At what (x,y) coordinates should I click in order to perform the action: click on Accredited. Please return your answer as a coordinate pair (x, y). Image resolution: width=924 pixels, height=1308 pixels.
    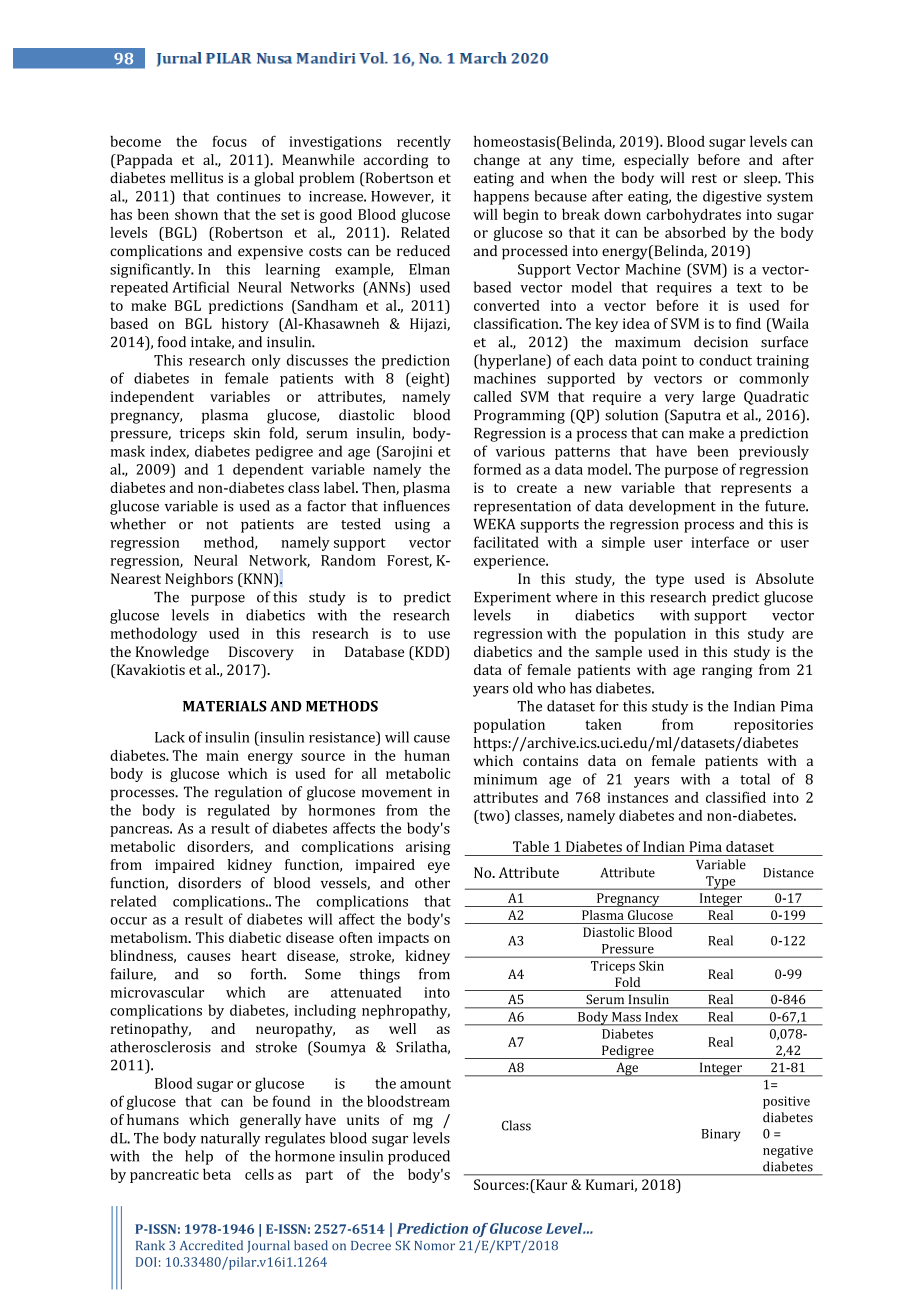
    Looking at the image, I should click on (211, 1245).
